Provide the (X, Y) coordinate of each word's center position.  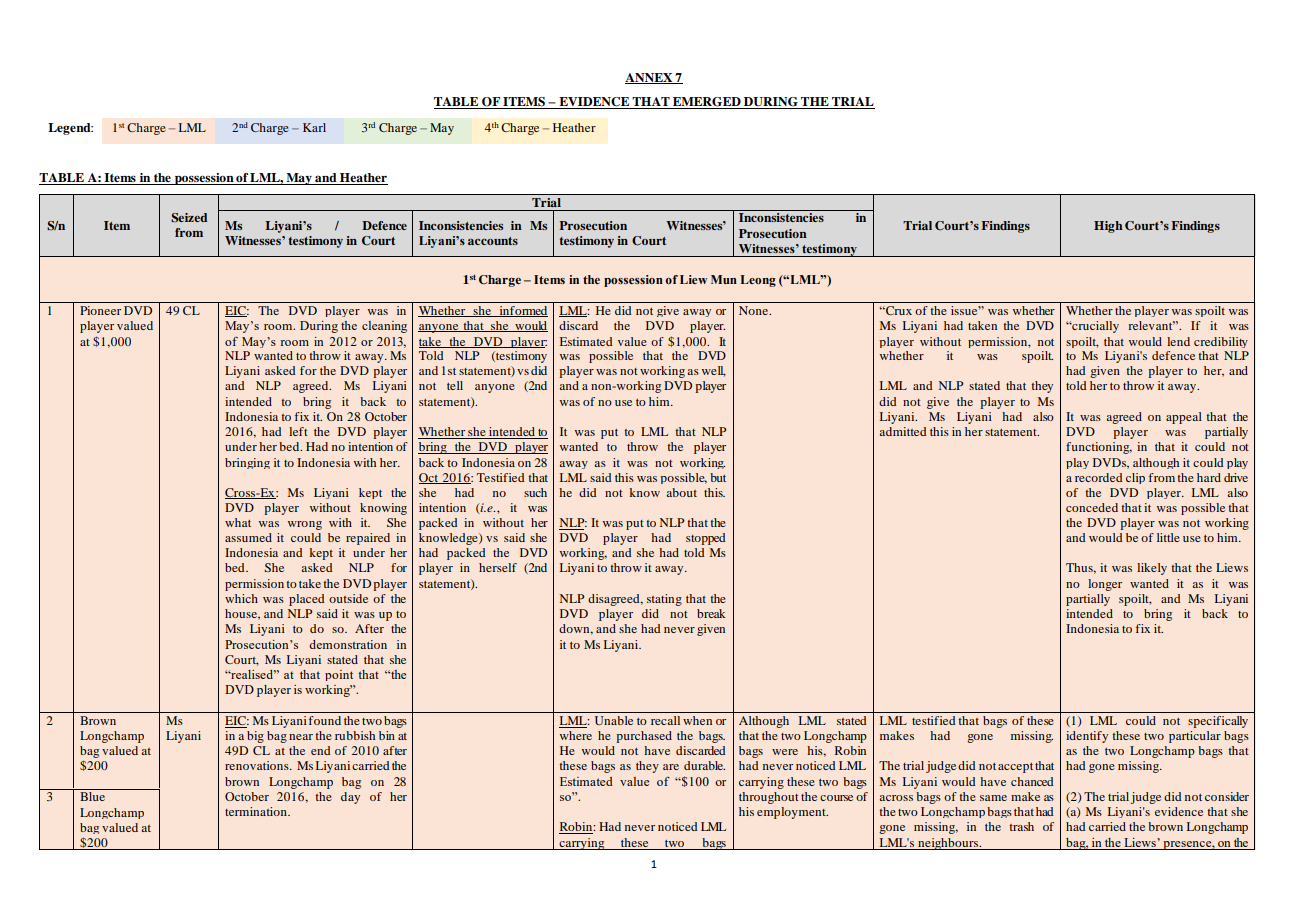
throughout (769, 798)
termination (257, 811)
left (298, 431)
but (718, 477)
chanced (1032, 781)
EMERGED (707, 103)
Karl (314, 127)
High (1108, 227)
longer (1105, 585)
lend (1178, 341)
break (711, 613)
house (242, 614)
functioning (1099, 448)
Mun (724, 279)
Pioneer (100, 310)
